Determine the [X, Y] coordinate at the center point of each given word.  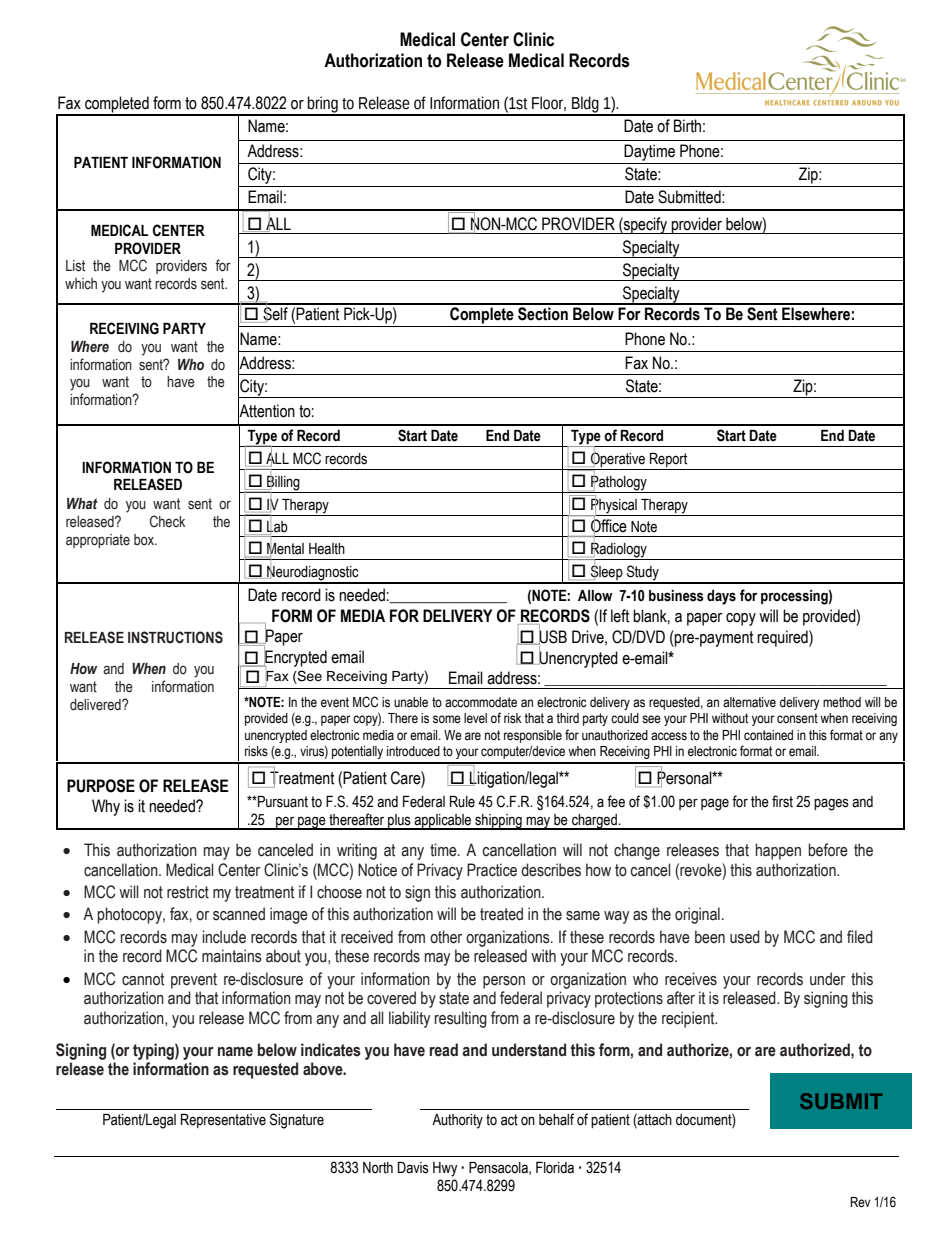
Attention [266, 411]
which [81, 284]
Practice [492, 870]
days [721, 597]
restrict [188, 892]
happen [778, 851]
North [378, 1168]
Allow [595, 596]
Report [668, 460]
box [145, 540]
